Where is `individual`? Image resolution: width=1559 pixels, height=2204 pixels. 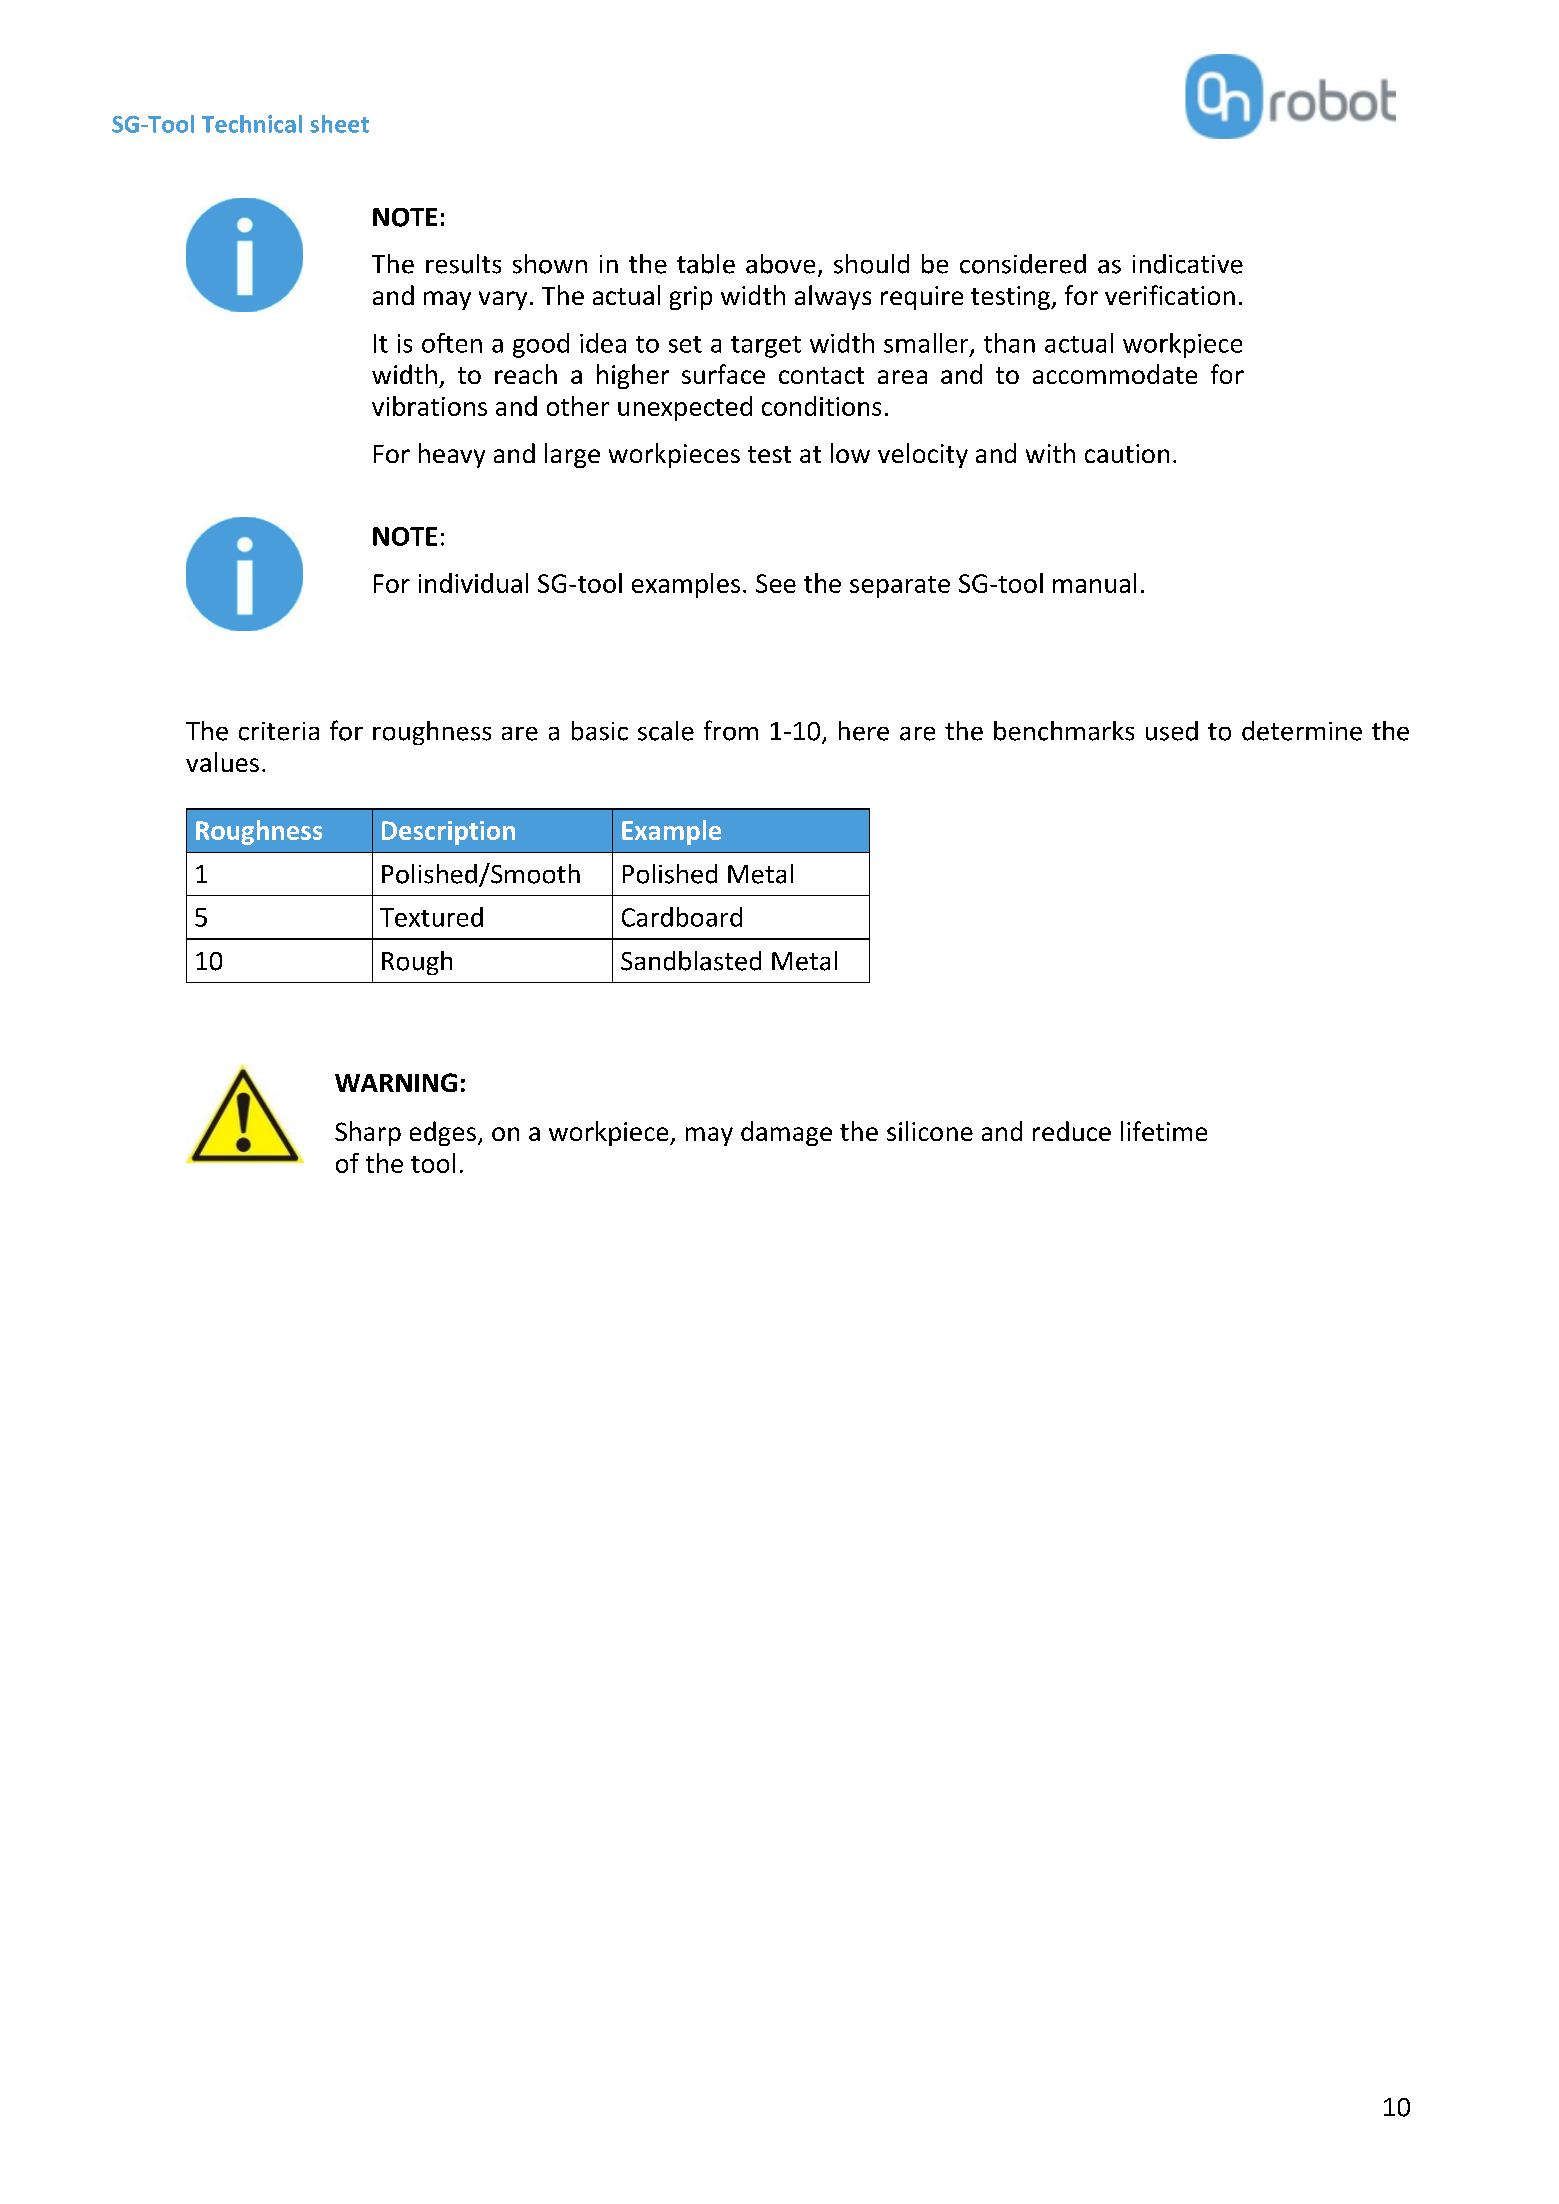 individual is located at coordinates (473, 583).
